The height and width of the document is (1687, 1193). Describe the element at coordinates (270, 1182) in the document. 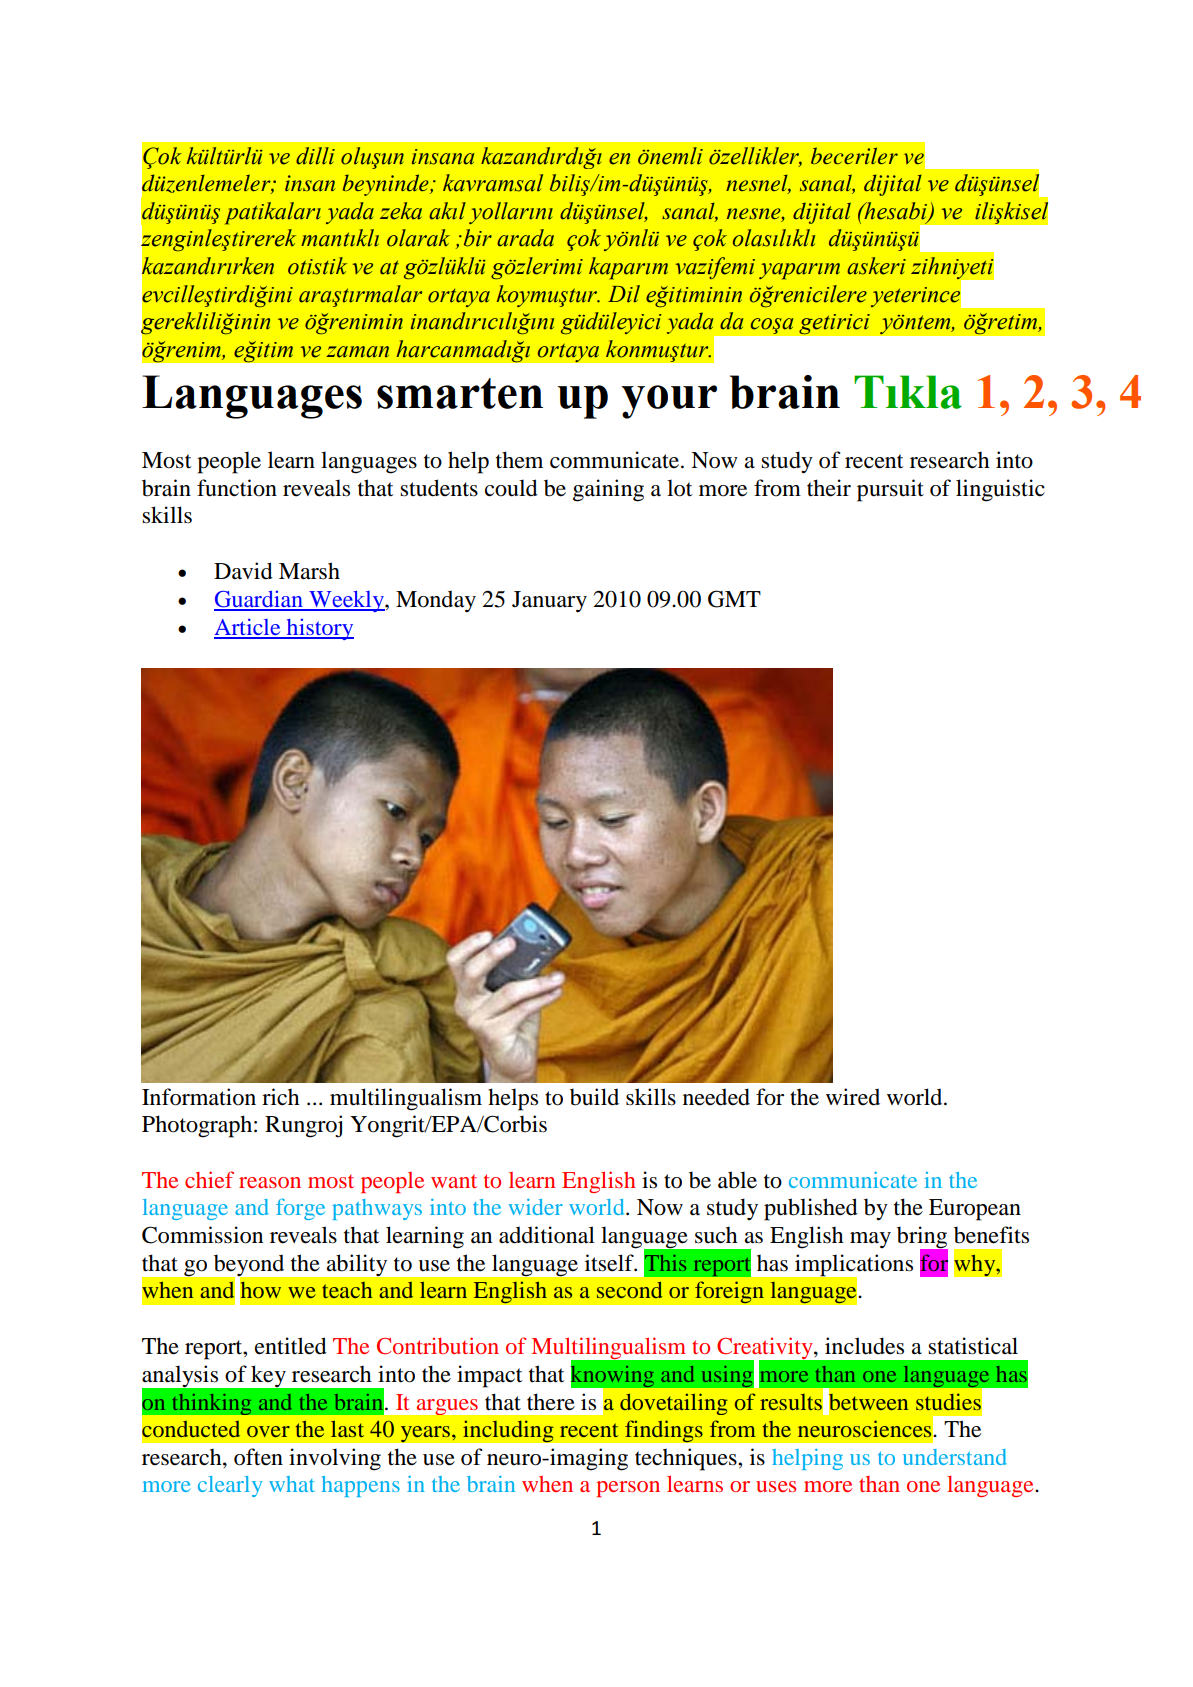

I see `reason` at that location.
